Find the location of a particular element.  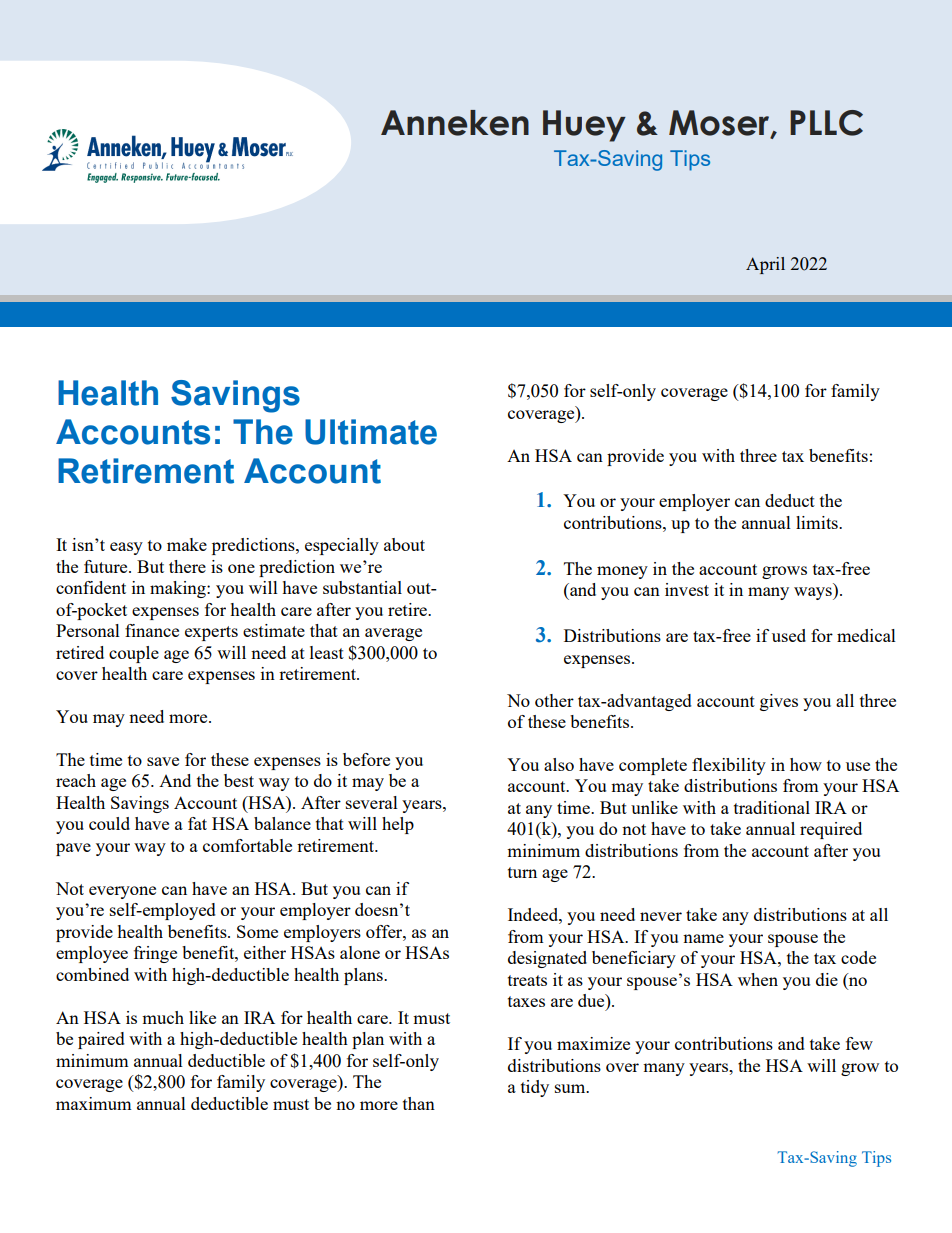

Moser is located at coordinates (720, 124).
